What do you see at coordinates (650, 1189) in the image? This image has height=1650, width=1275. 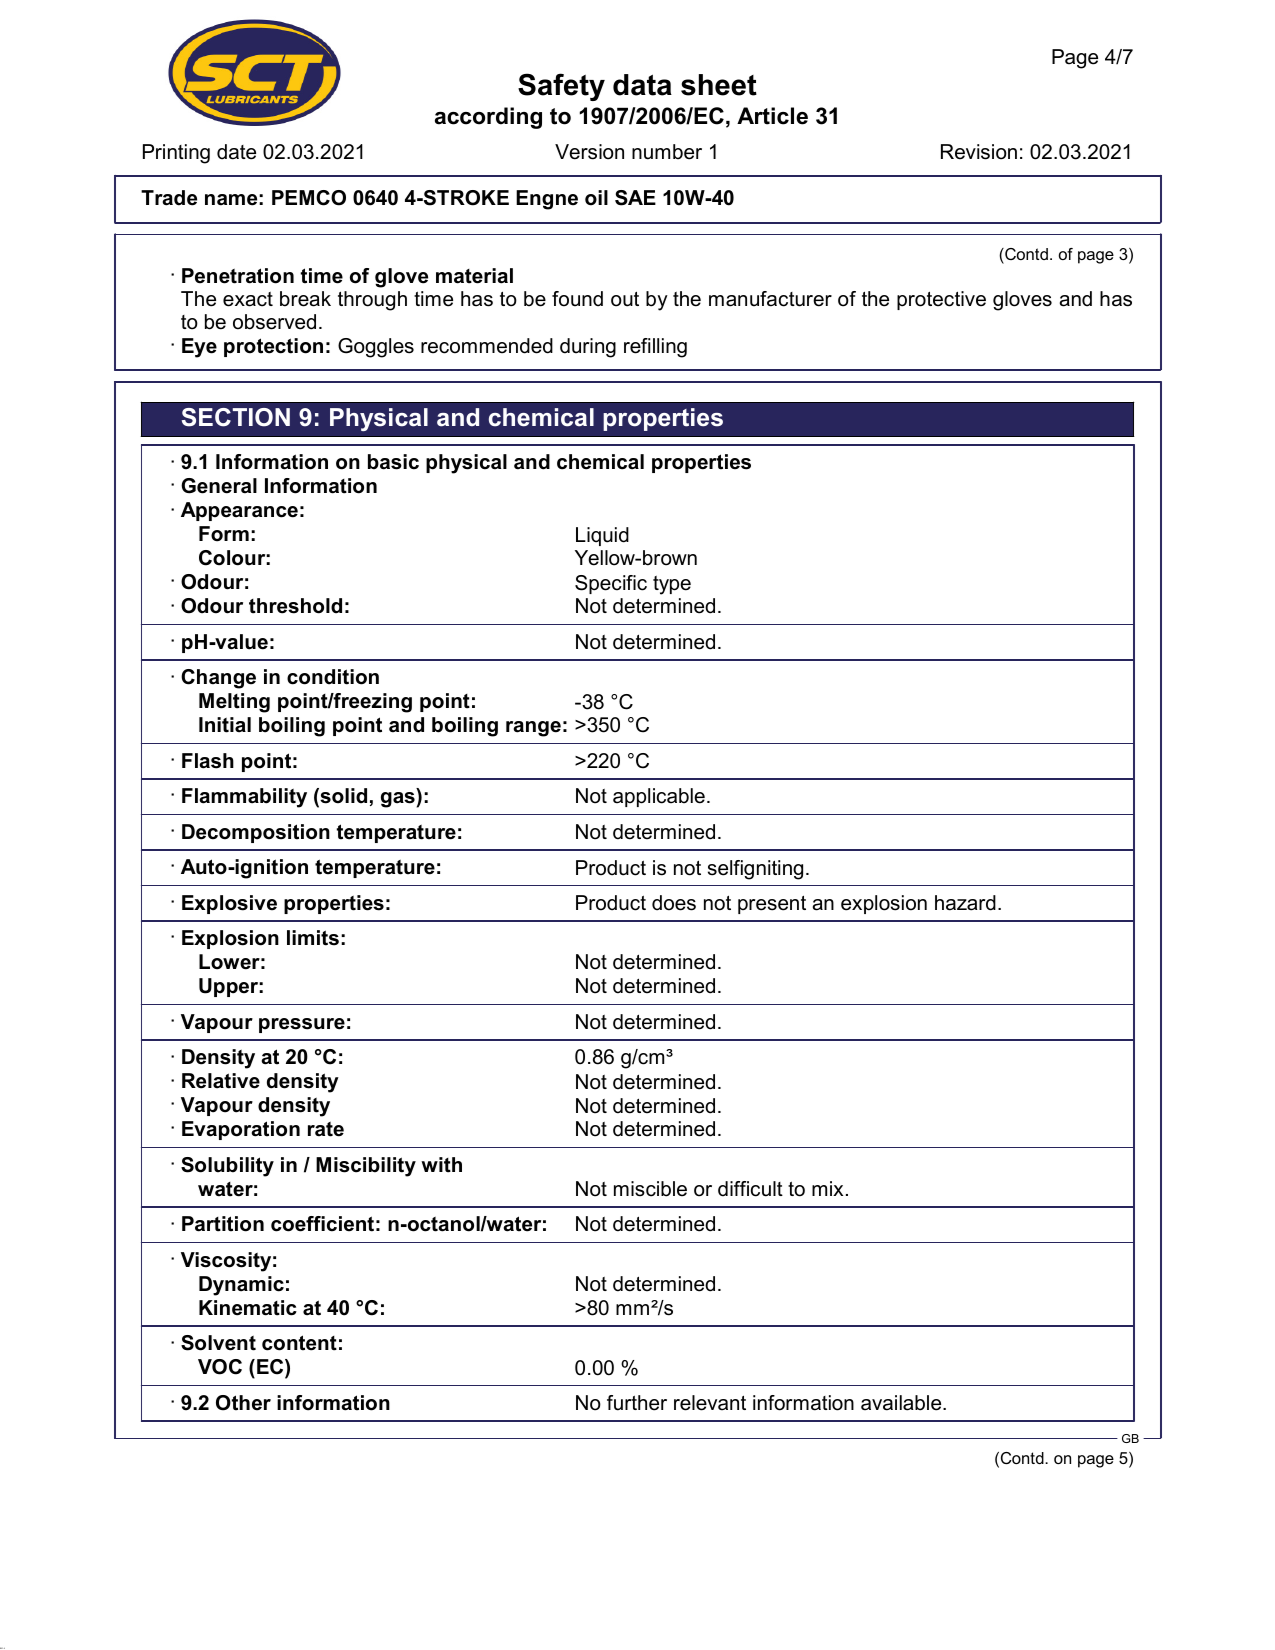 I see `miscible` at bounding box center [650, 1189].
